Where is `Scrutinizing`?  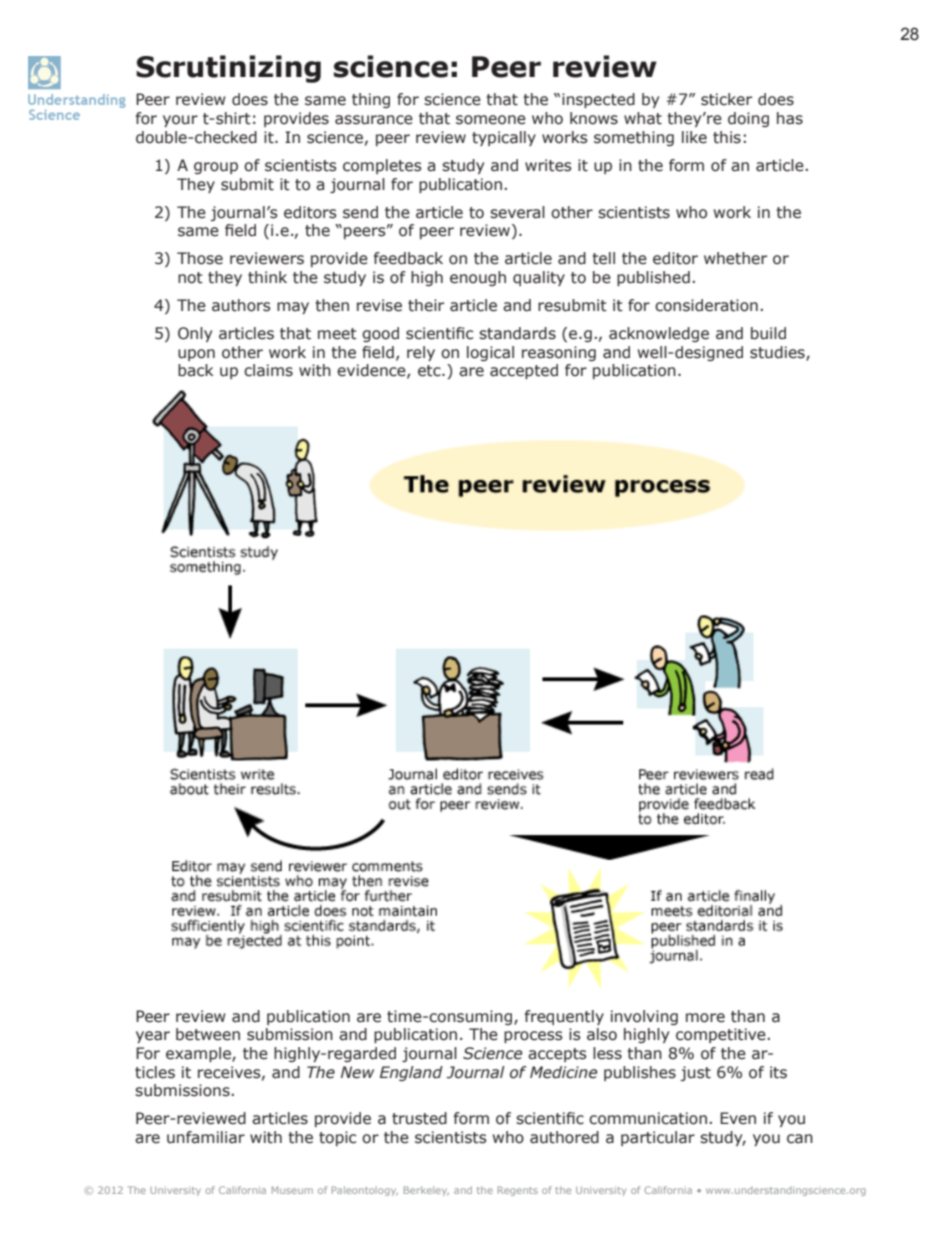
Scrutinizing is located at coordinates (228, 69).
